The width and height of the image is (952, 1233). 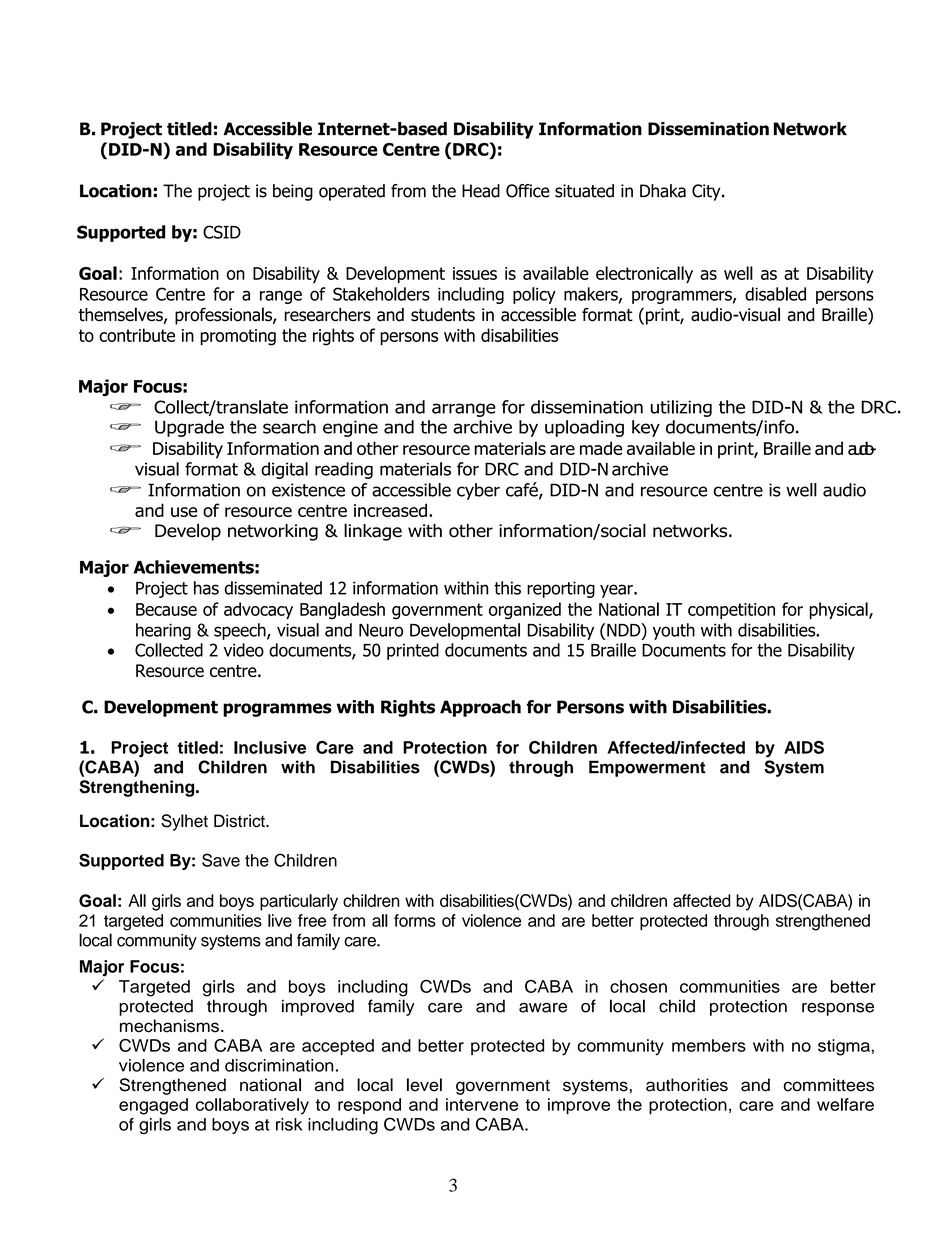 What do you see at coordinates (480, 708) in the image?
I see `Approach` at bounding box center [480, 708].
